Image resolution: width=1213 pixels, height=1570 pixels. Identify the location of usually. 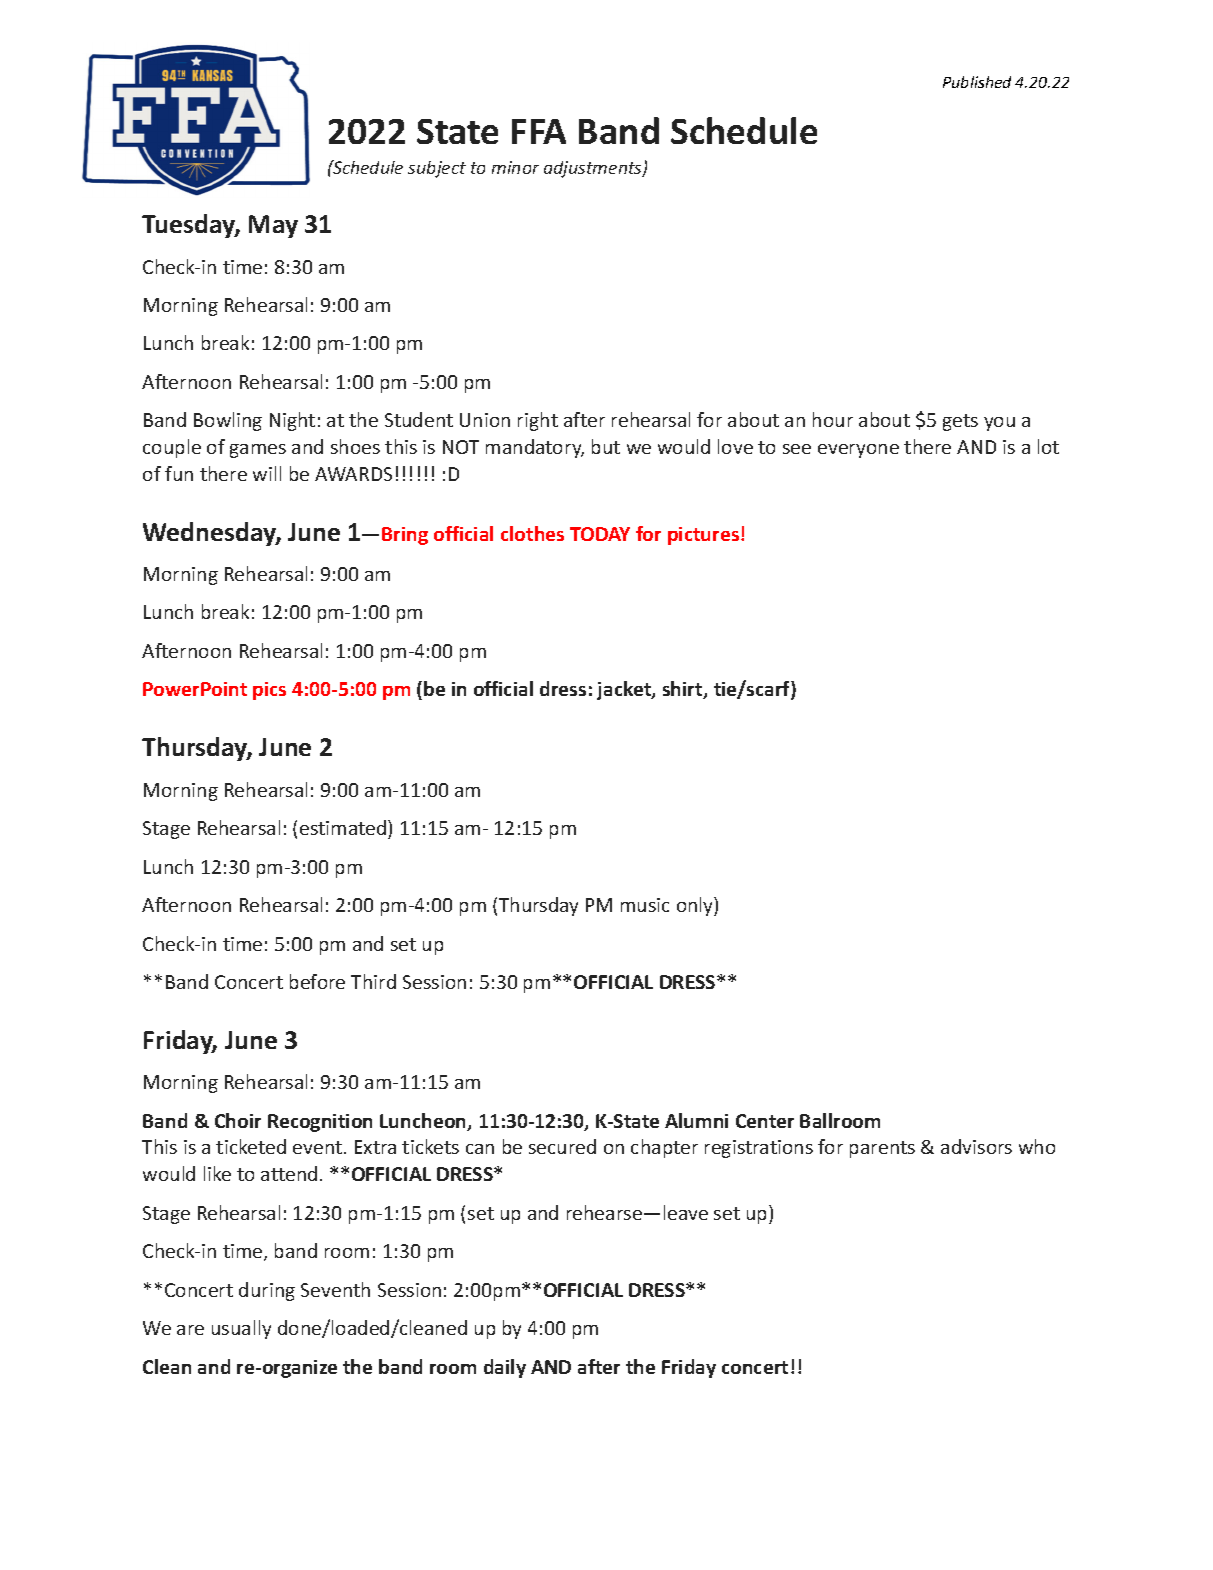
(241, 1329).
